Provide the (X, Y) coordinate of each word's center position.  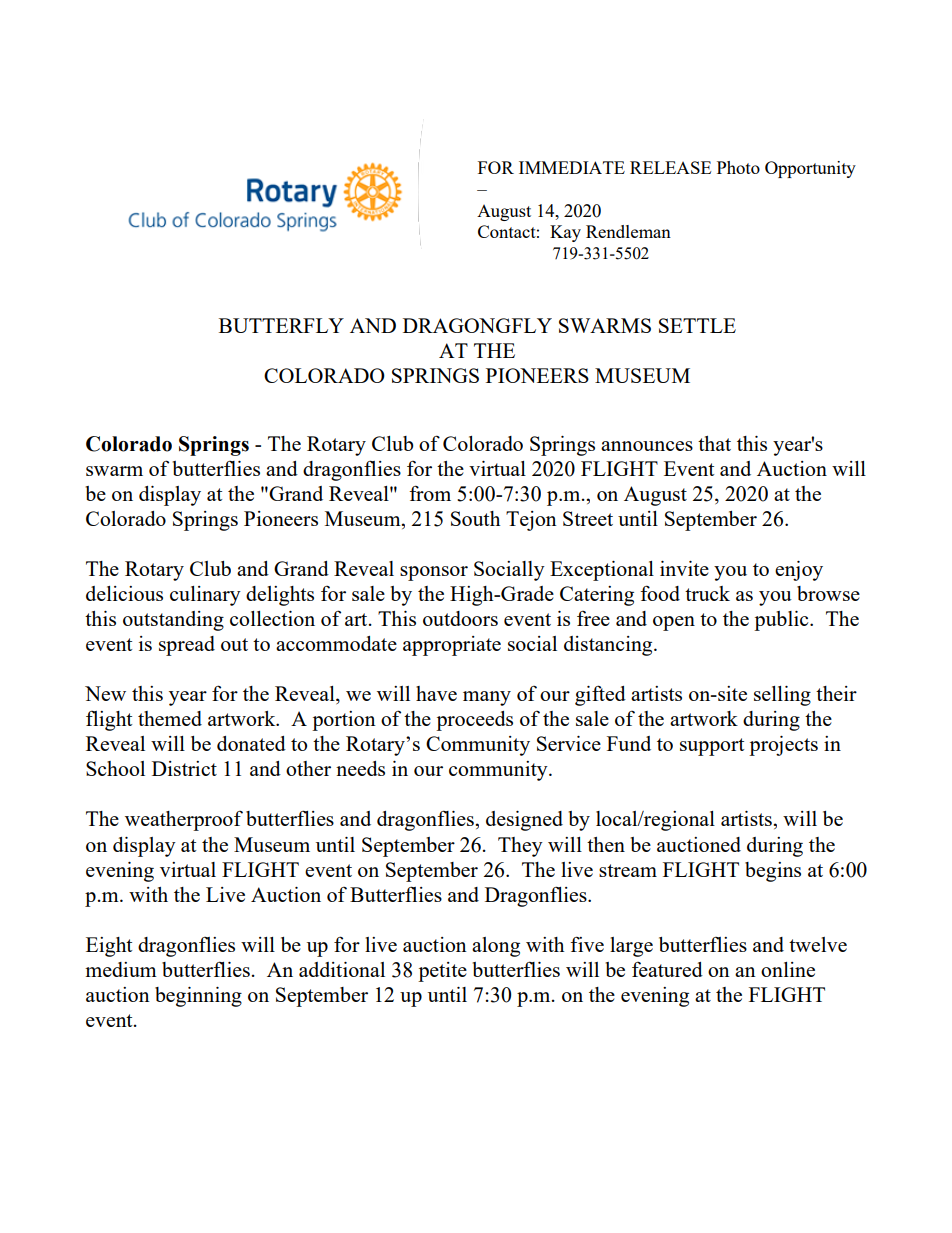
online (788, 969)
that (714, 443)
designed (524, 821)
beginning (198, 997)
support (712, 747)
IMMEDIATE (572, 167)
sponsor (434, 573)
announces (647, 446)
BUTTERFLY (281, 325)
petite (442, 972)
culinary (205, 596)
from (430, 493)
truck (707, 593)
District (184, 768)
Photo (738, 167)
